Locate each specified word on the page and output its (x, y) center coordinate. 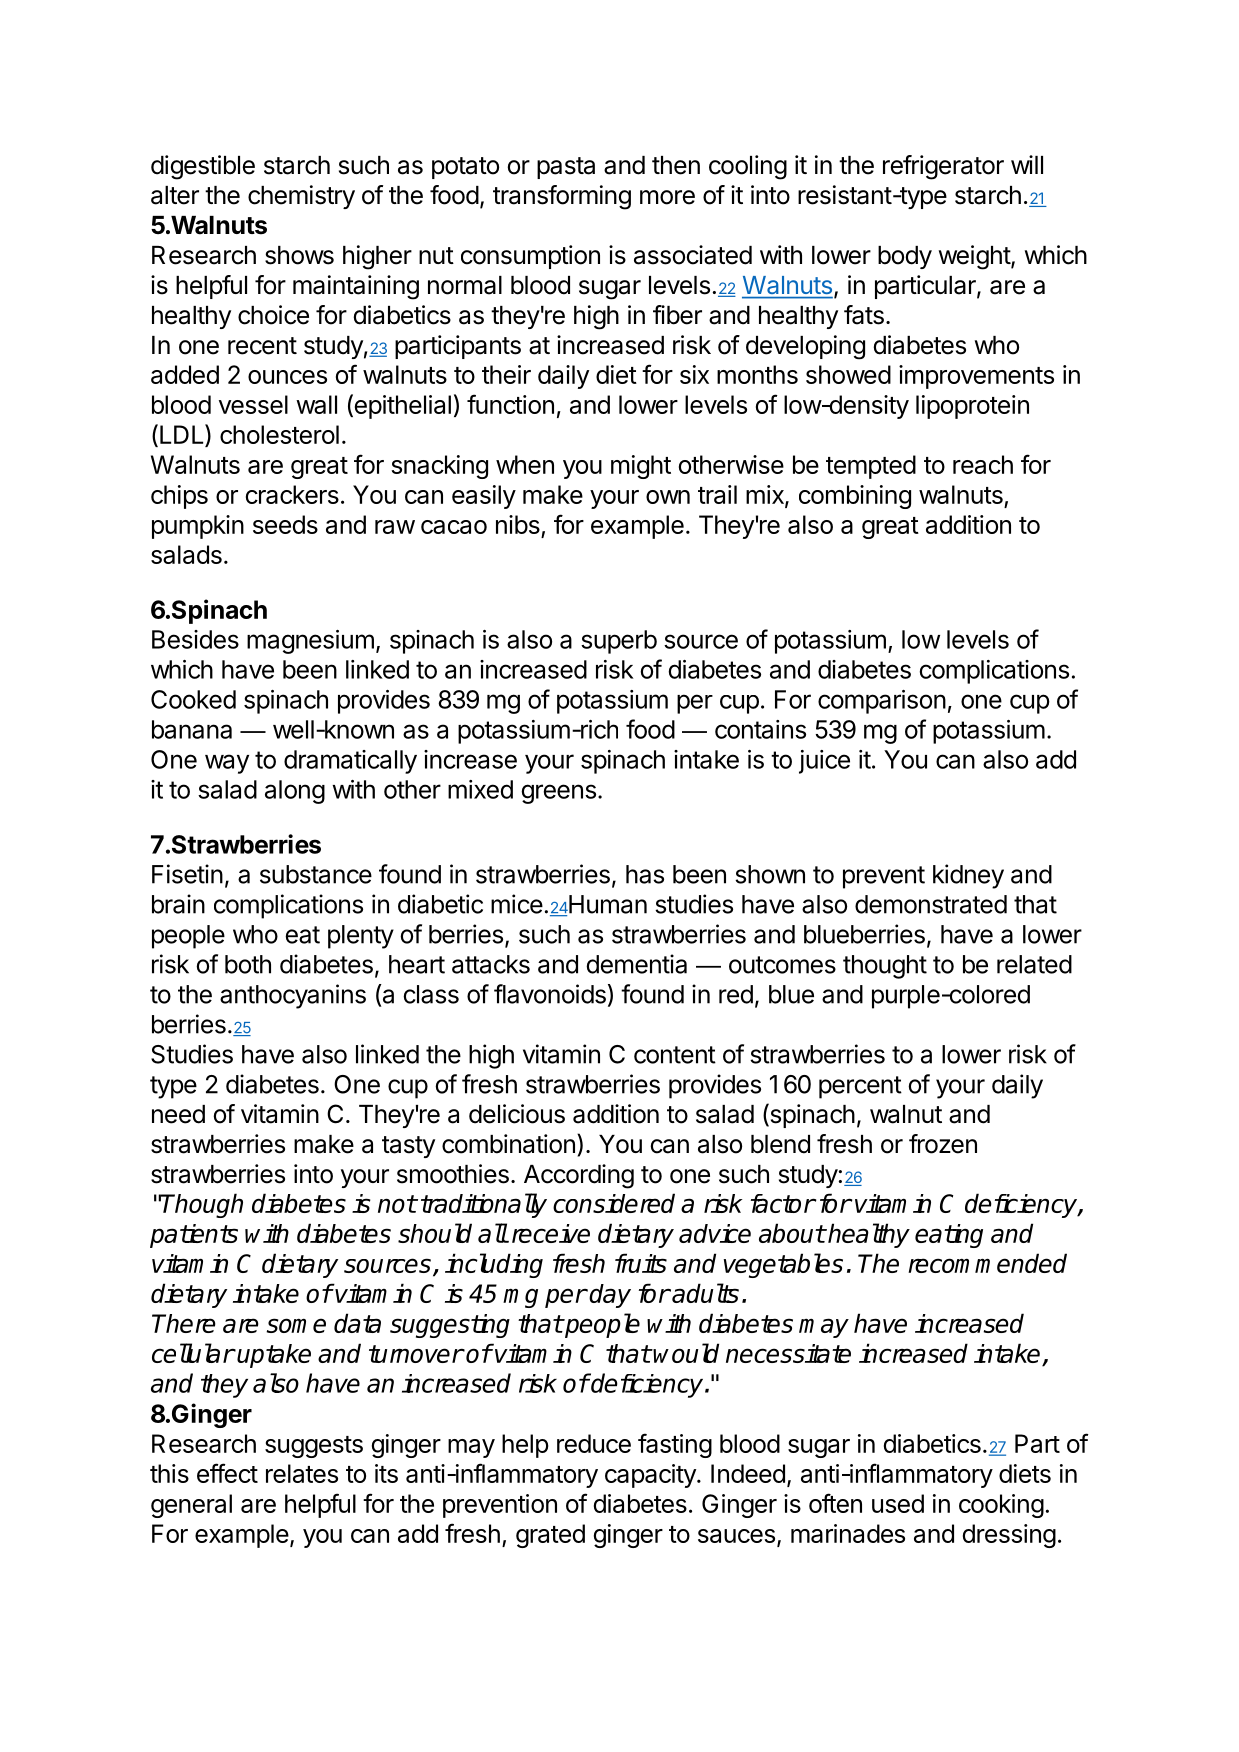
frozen (943, 1144)
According (579, 1176)
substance (316, 874)
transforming (562, 197)
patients (194, 1236)
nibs (518, 524)
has (645, 874)
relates (302, 1473)
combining (855, 497)
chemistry (301, 197)
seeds (285, 524)
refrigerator (943, 167)
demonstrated (931, 904)
